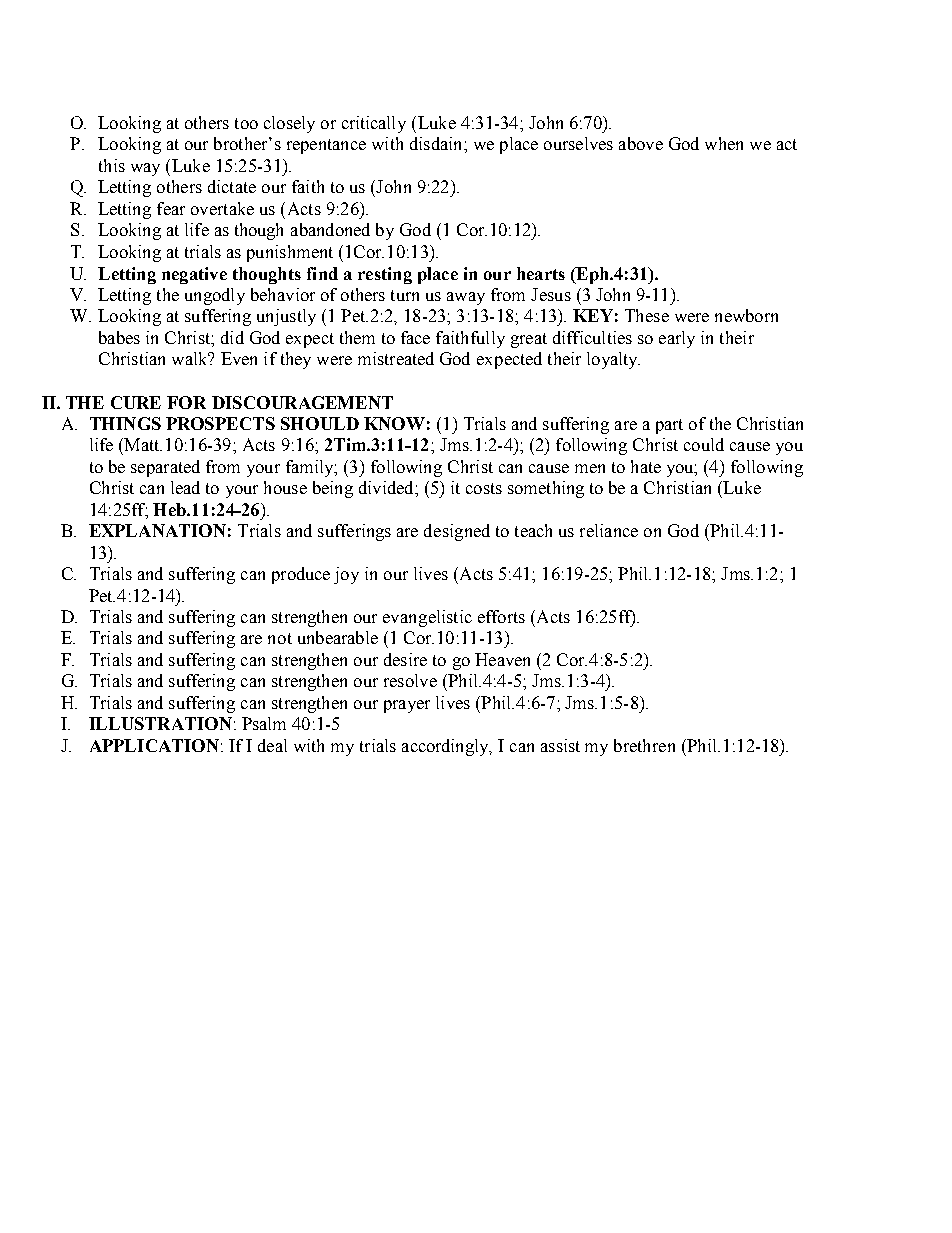  What do you see at coordinates (220, 423) in the screenshot?
I see `PROSPECTS` at bounding box center [220, 423].
